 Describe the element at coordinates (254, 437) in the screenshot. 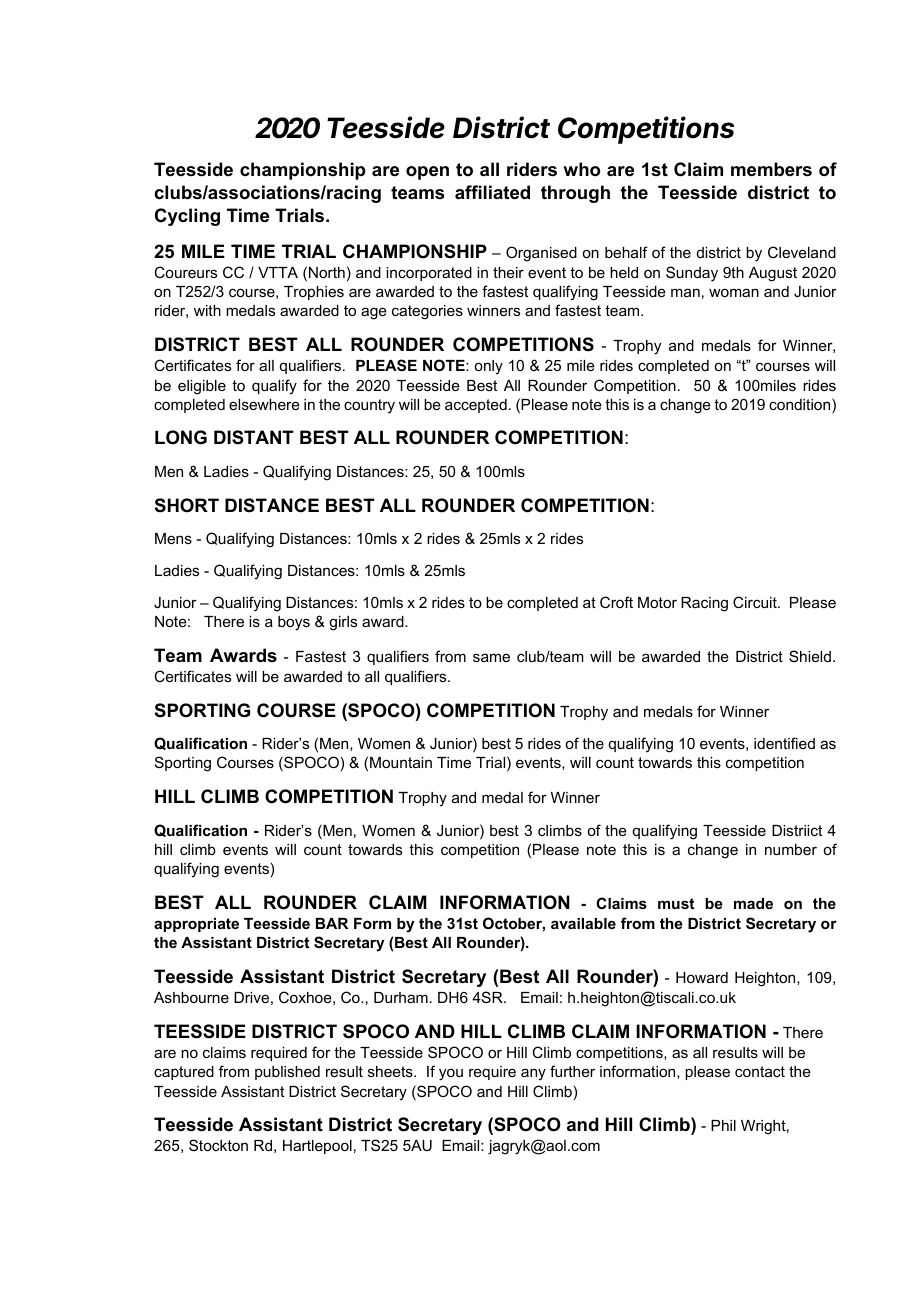

I see `DISTANT` at that location.
